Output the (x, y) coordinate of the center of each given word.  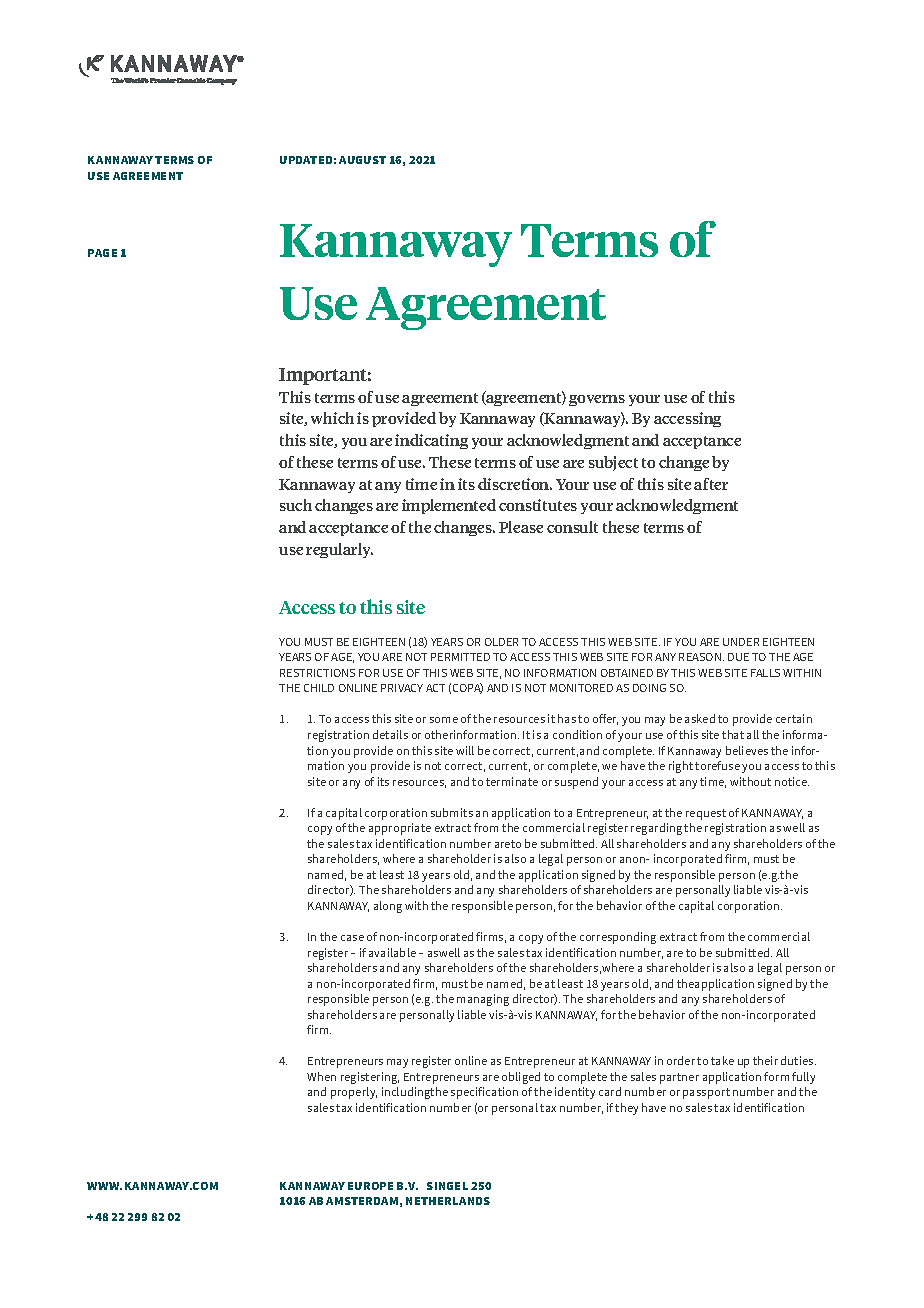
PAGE (102, 253)
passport (706, 1093)
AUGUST (362, 160)
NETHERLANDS (448, 1201)
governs (597, 400)
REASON (701, 657)
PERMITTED (460, 657)
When (321, 1076)
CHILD (319, 688)
